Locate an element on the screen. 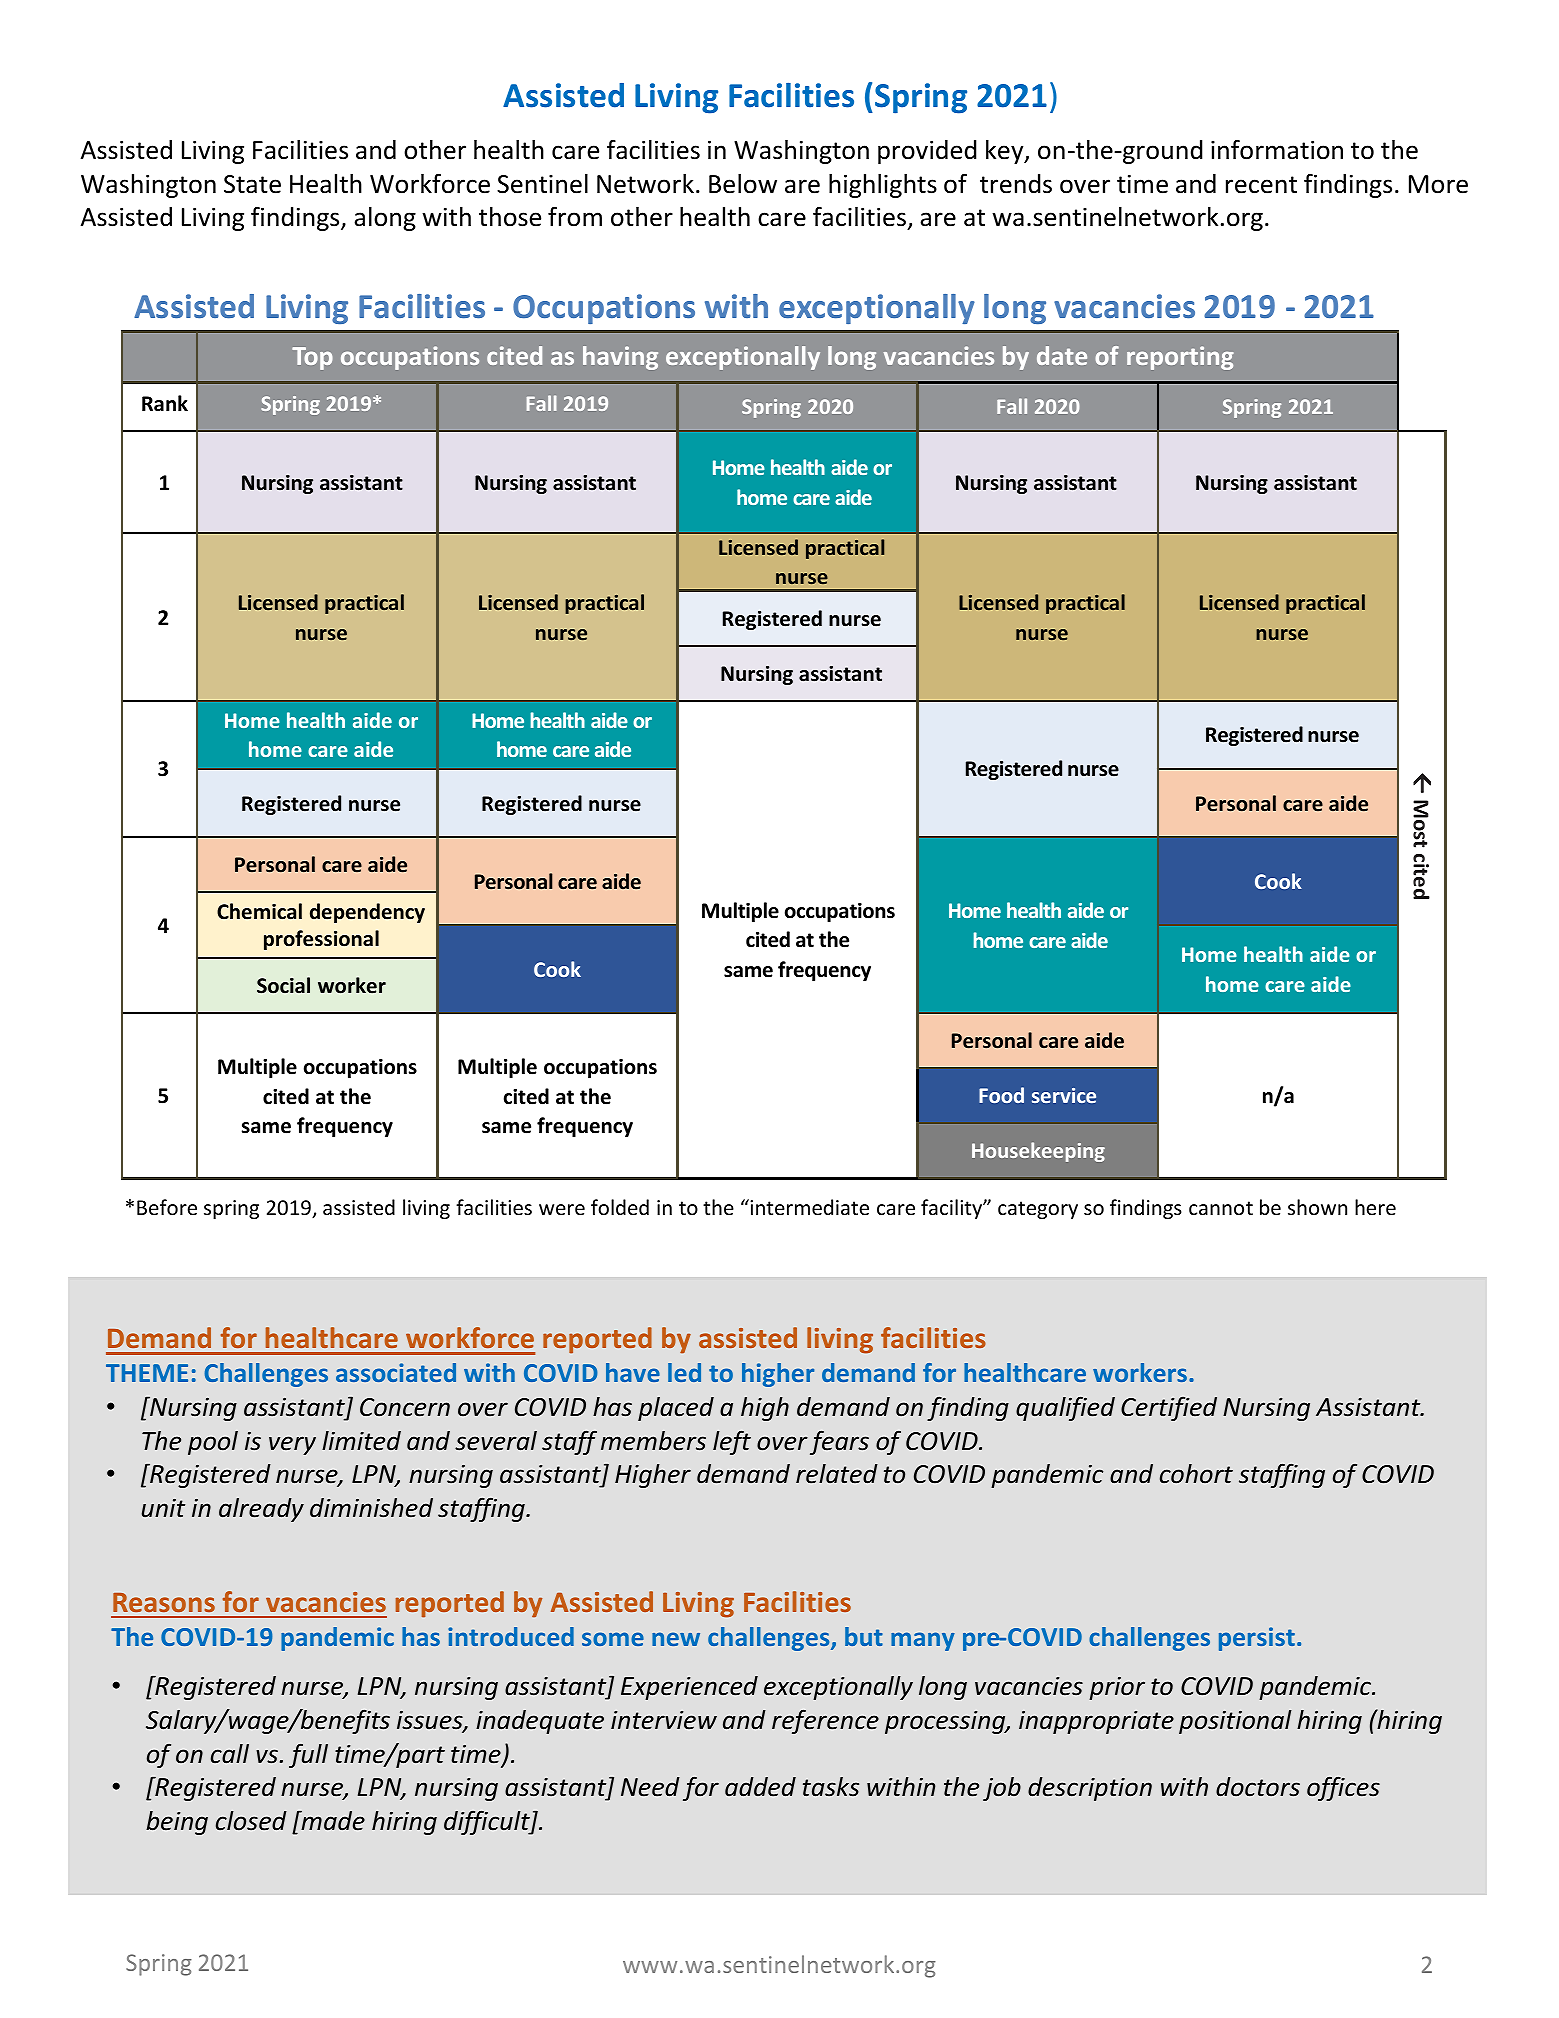  Below is located at coordinates (743, 184).
